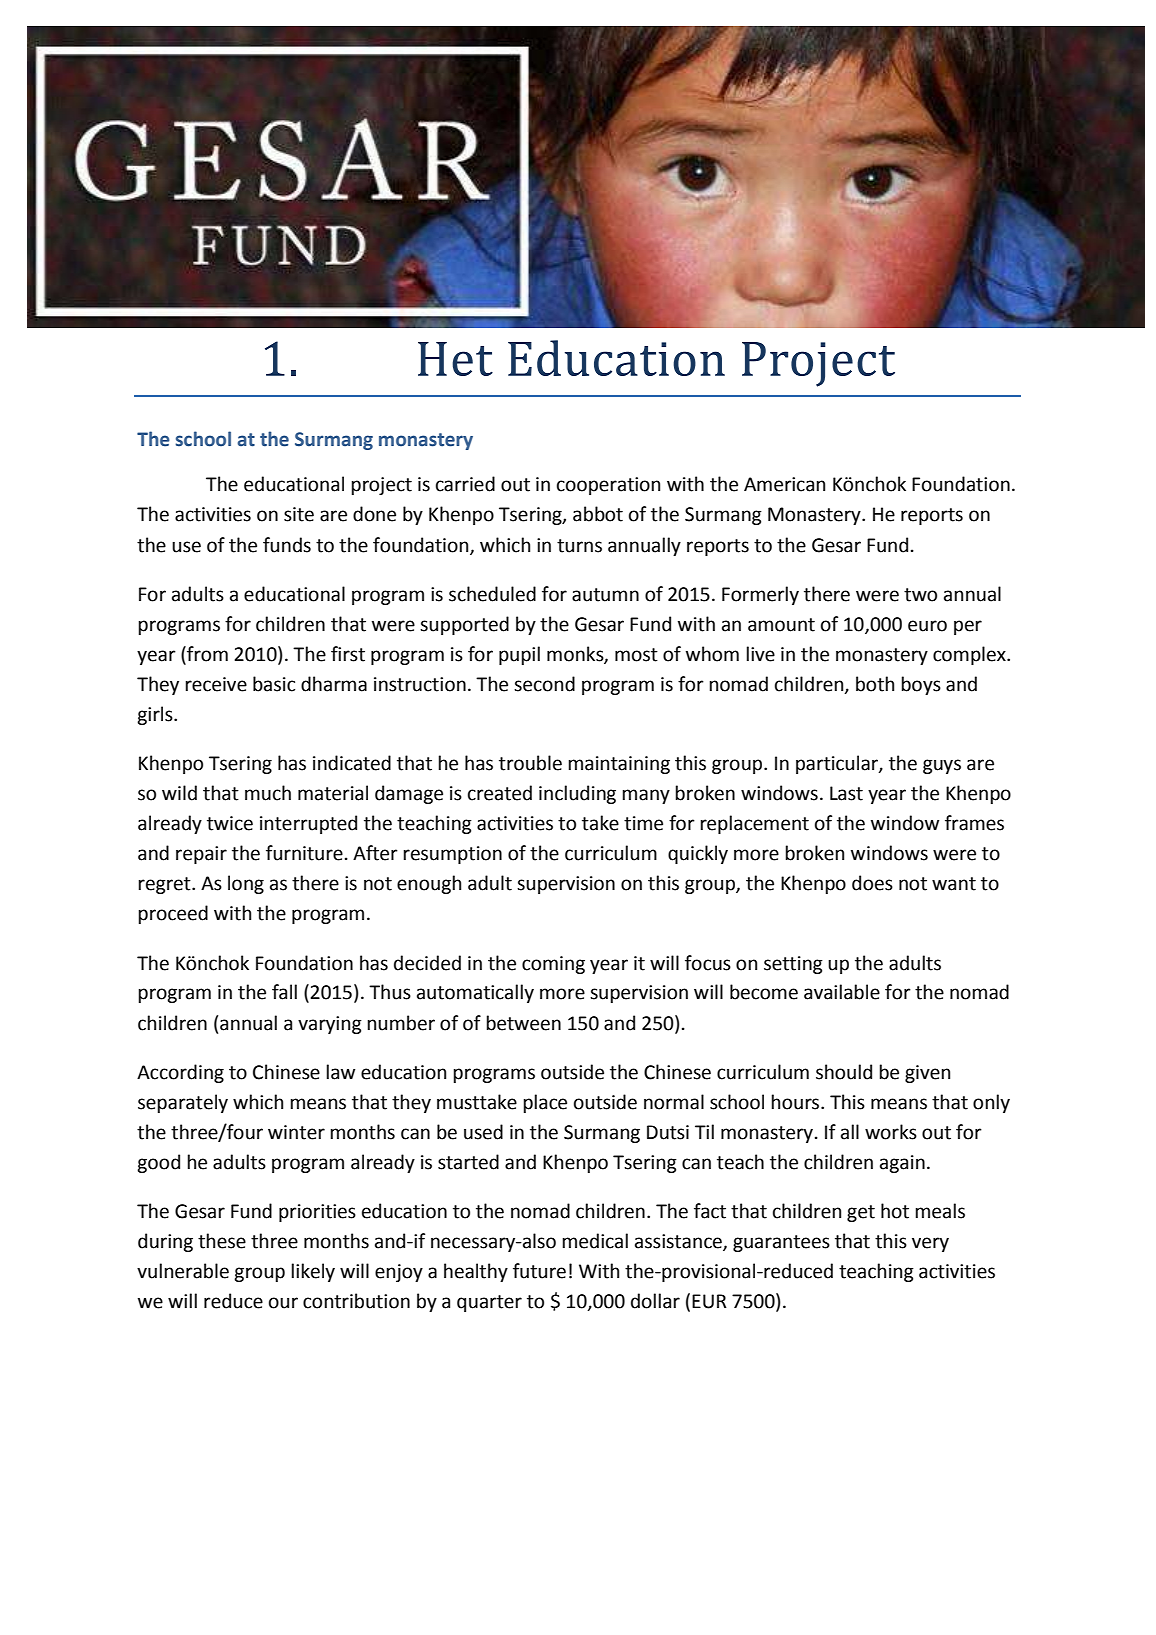 Image resolution: width=1156 pixels, height=1635 pixels. Describe the element at coordinates (539, 1271) in the page. I see `future` at that location.
